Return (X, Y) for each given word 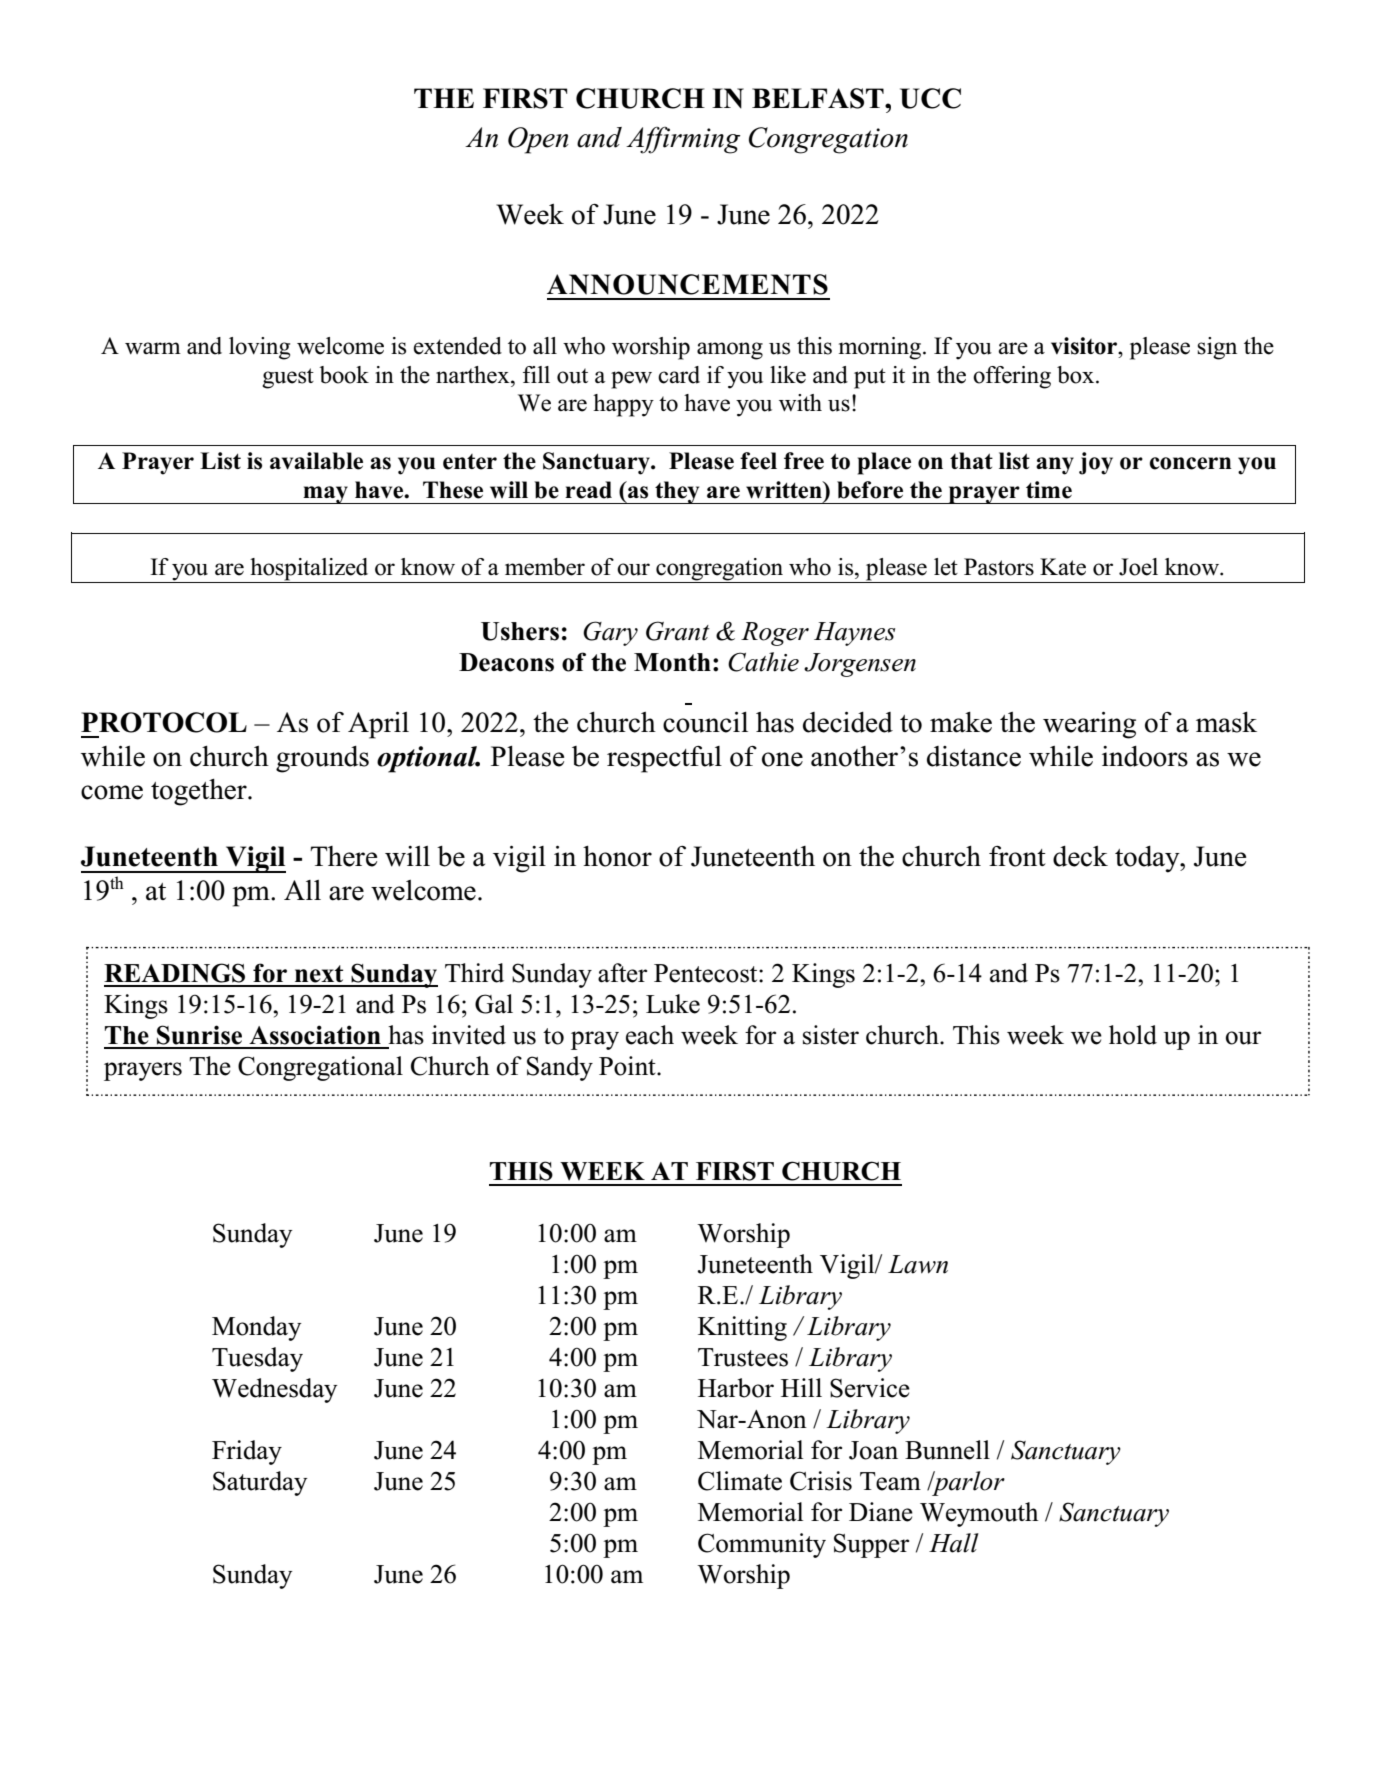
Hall (954, 1543)
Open (538, 140)
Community (762, 1545)
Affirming (683, 140)
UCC (930, 98)
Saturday (260, 1483)
